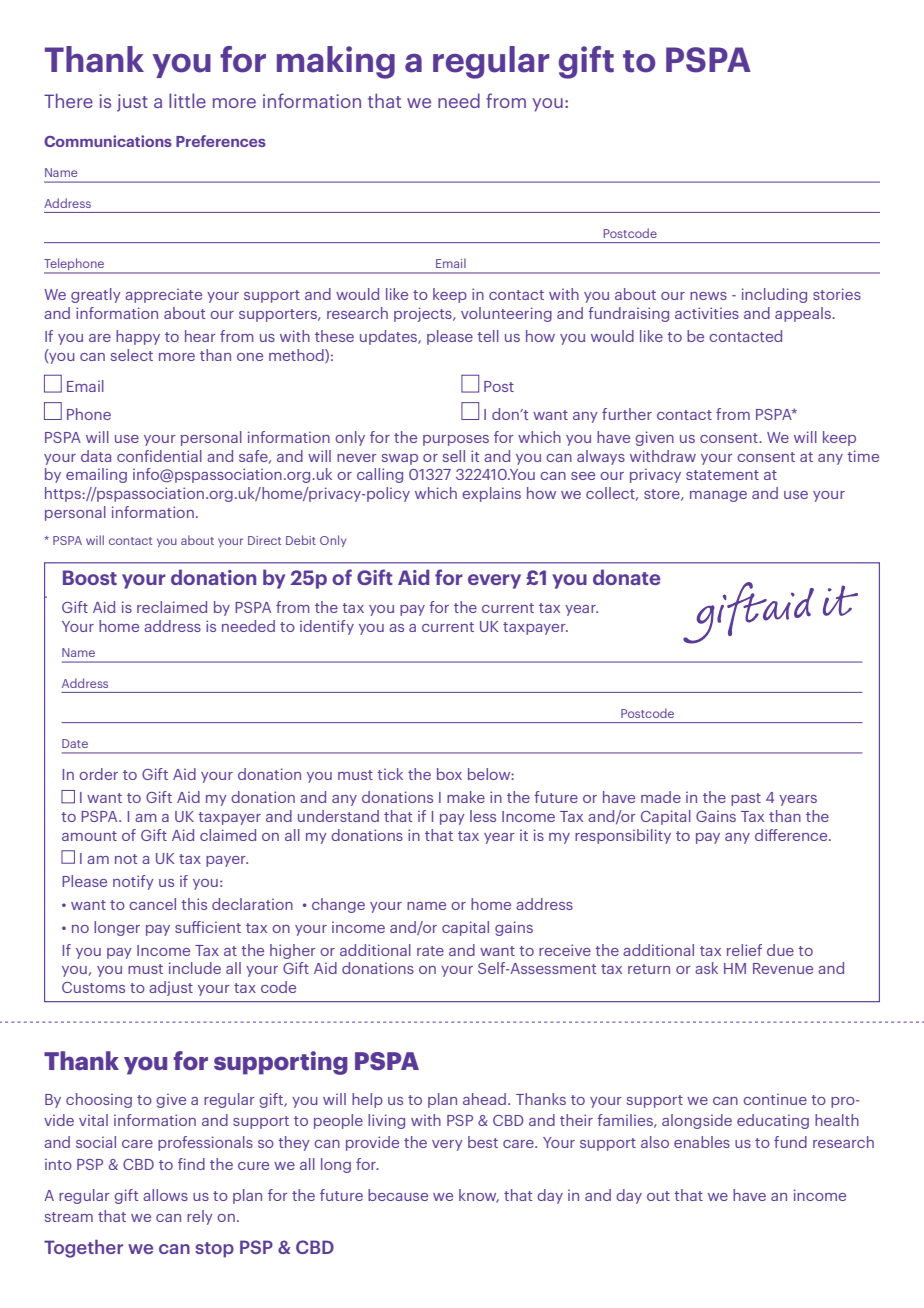  I want to click on identify, so click(327, 627).
